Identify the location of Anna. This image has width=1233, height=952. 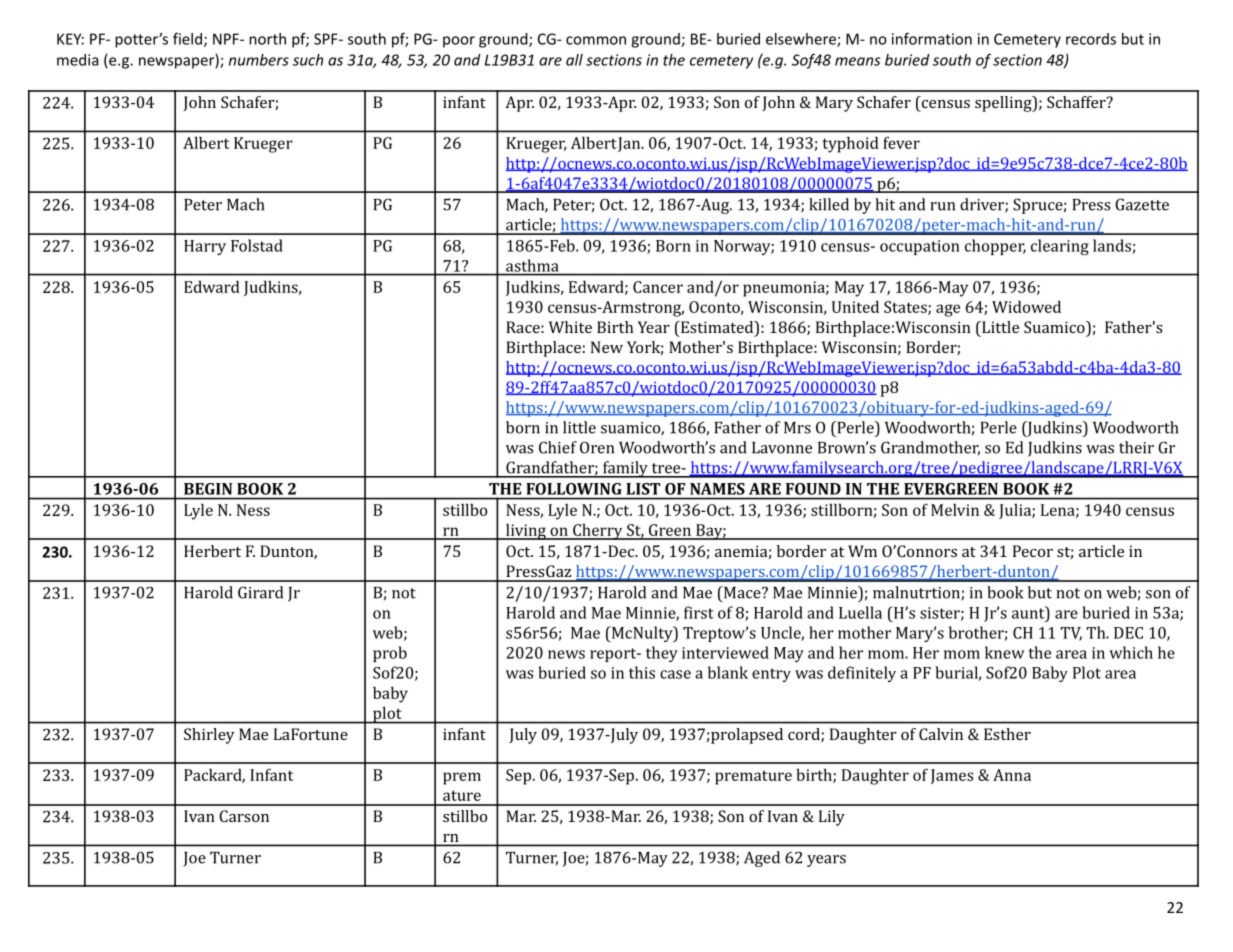
(1012, 775).
